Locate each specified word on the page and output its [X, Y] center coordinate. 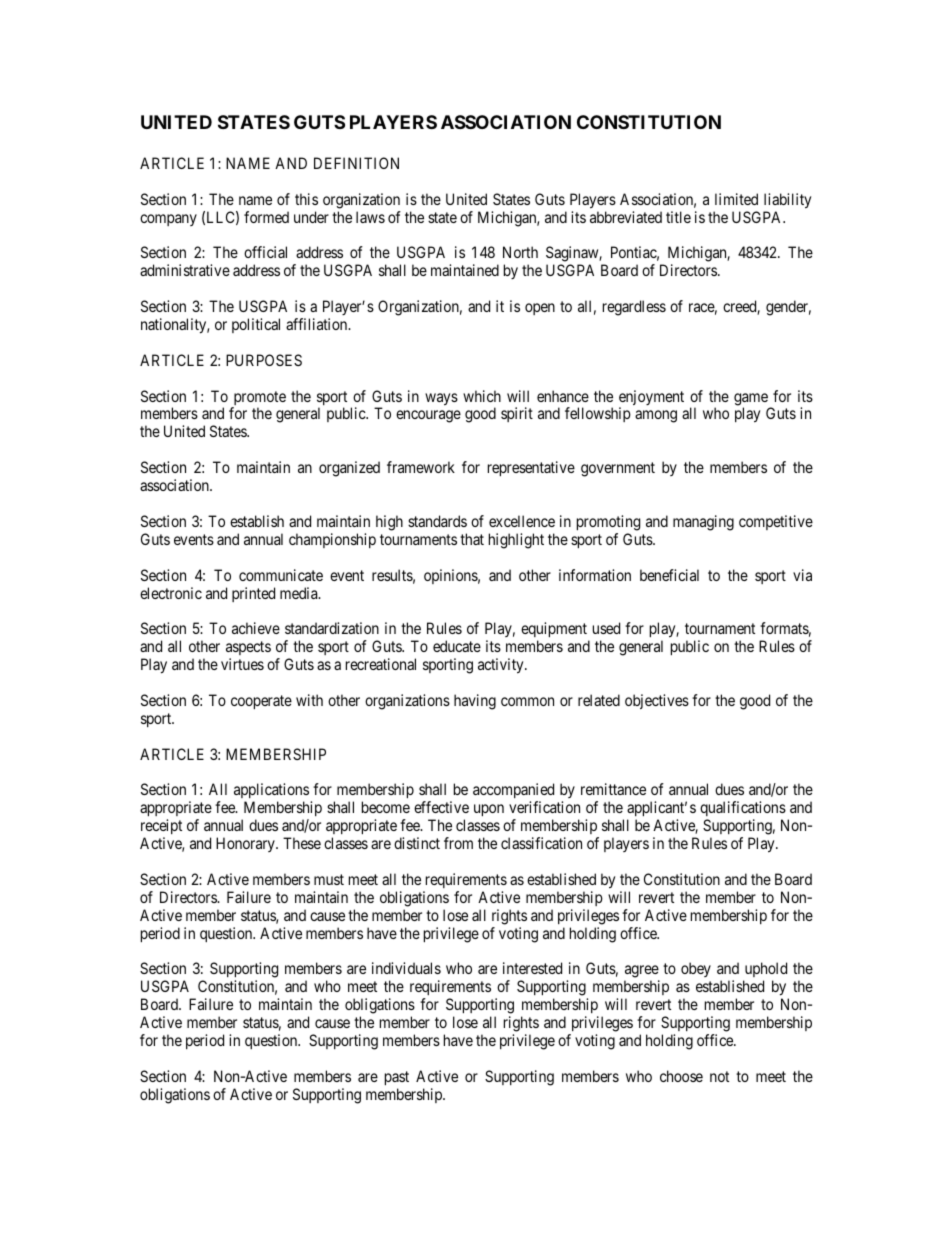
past [397, 1078]
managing [703, 523]
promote [258, 399]
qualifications [743, 810]
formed [266, 217]
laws [370, 217]
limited [736, 199]
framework [421, 467]
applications [271, 792]
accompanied [513, 792]
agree [642, 973]
